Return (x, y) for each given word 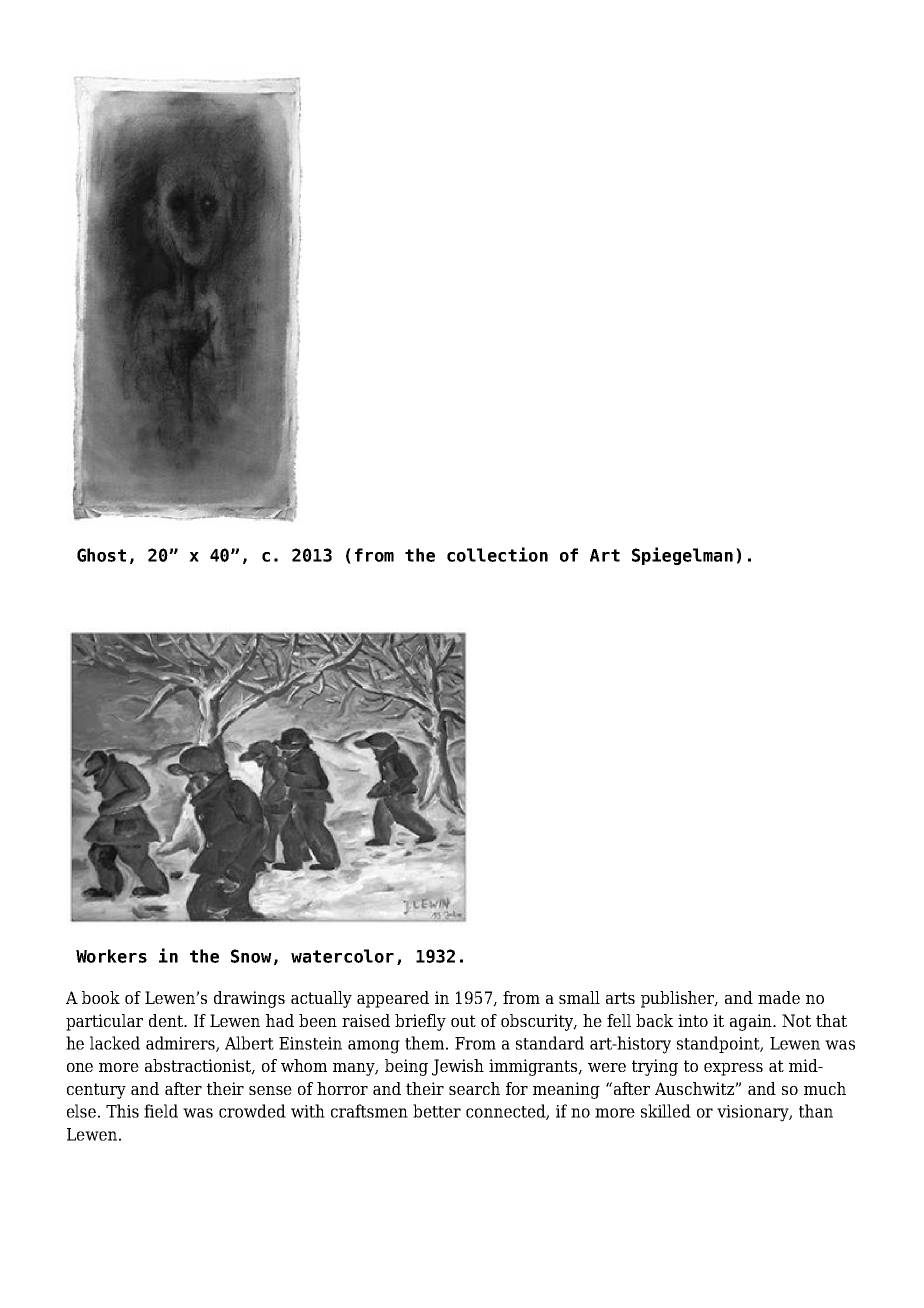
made (779, 997)
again (752, 1022)
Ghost (101, 555)
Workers (111, 956)
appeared (393, 999)
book (101, 997)
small (579, 997)
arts (620, 998)
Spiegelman (682, 556)
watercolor (342, 956)
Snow (251, 956)
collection (497, 554)
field (161, 1111)
